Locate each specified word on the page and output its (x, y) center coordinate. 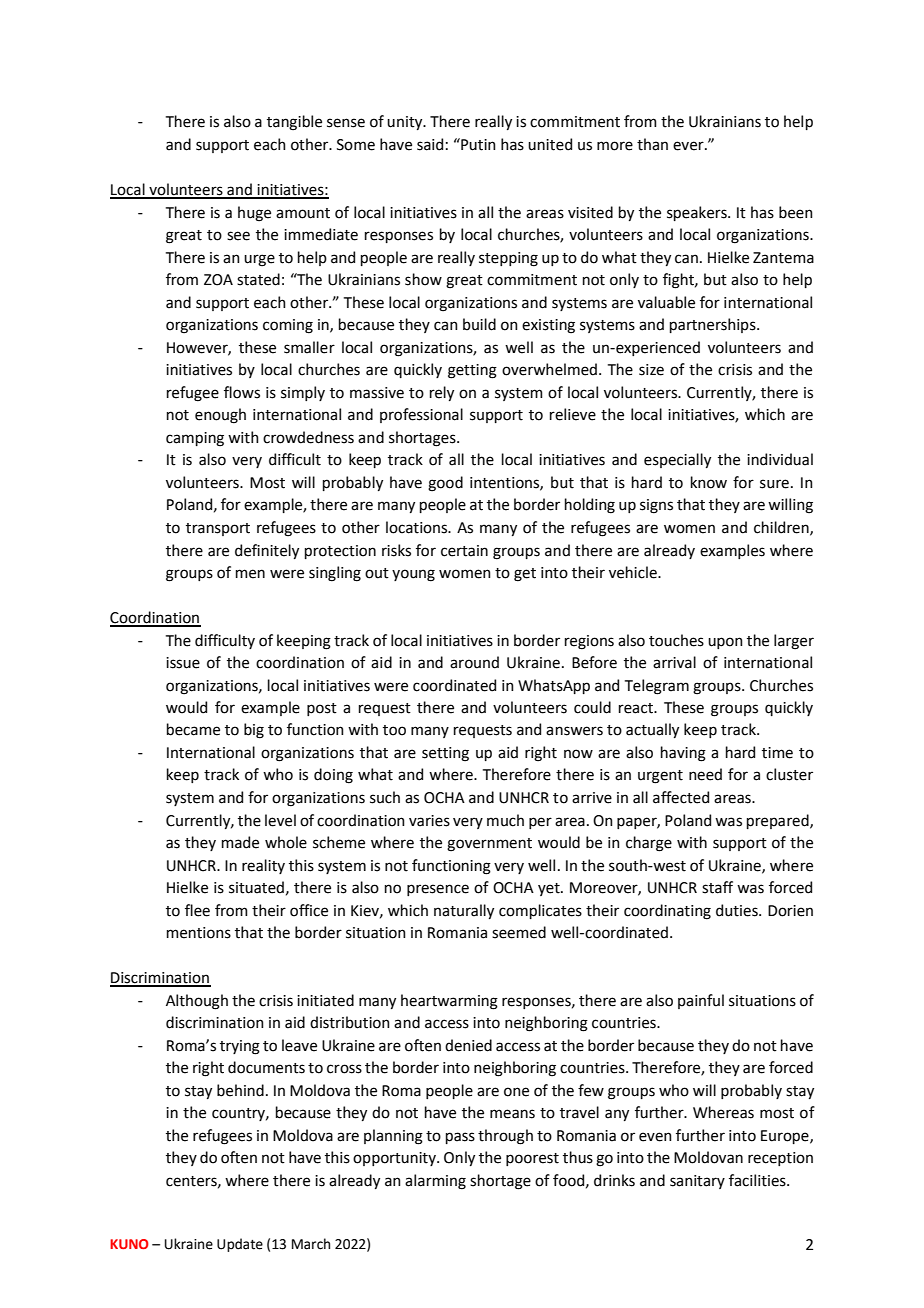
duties (738, 910)
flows (242, 392)
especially (677, 460)
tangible (294, 123)
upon (725, 643)
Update (240, 1245)
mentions (199, 933)
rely (442, 393)
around (474, 662)
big (254, 731)
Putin (477, 144)
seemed (519, 932)
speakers (698, 213)
